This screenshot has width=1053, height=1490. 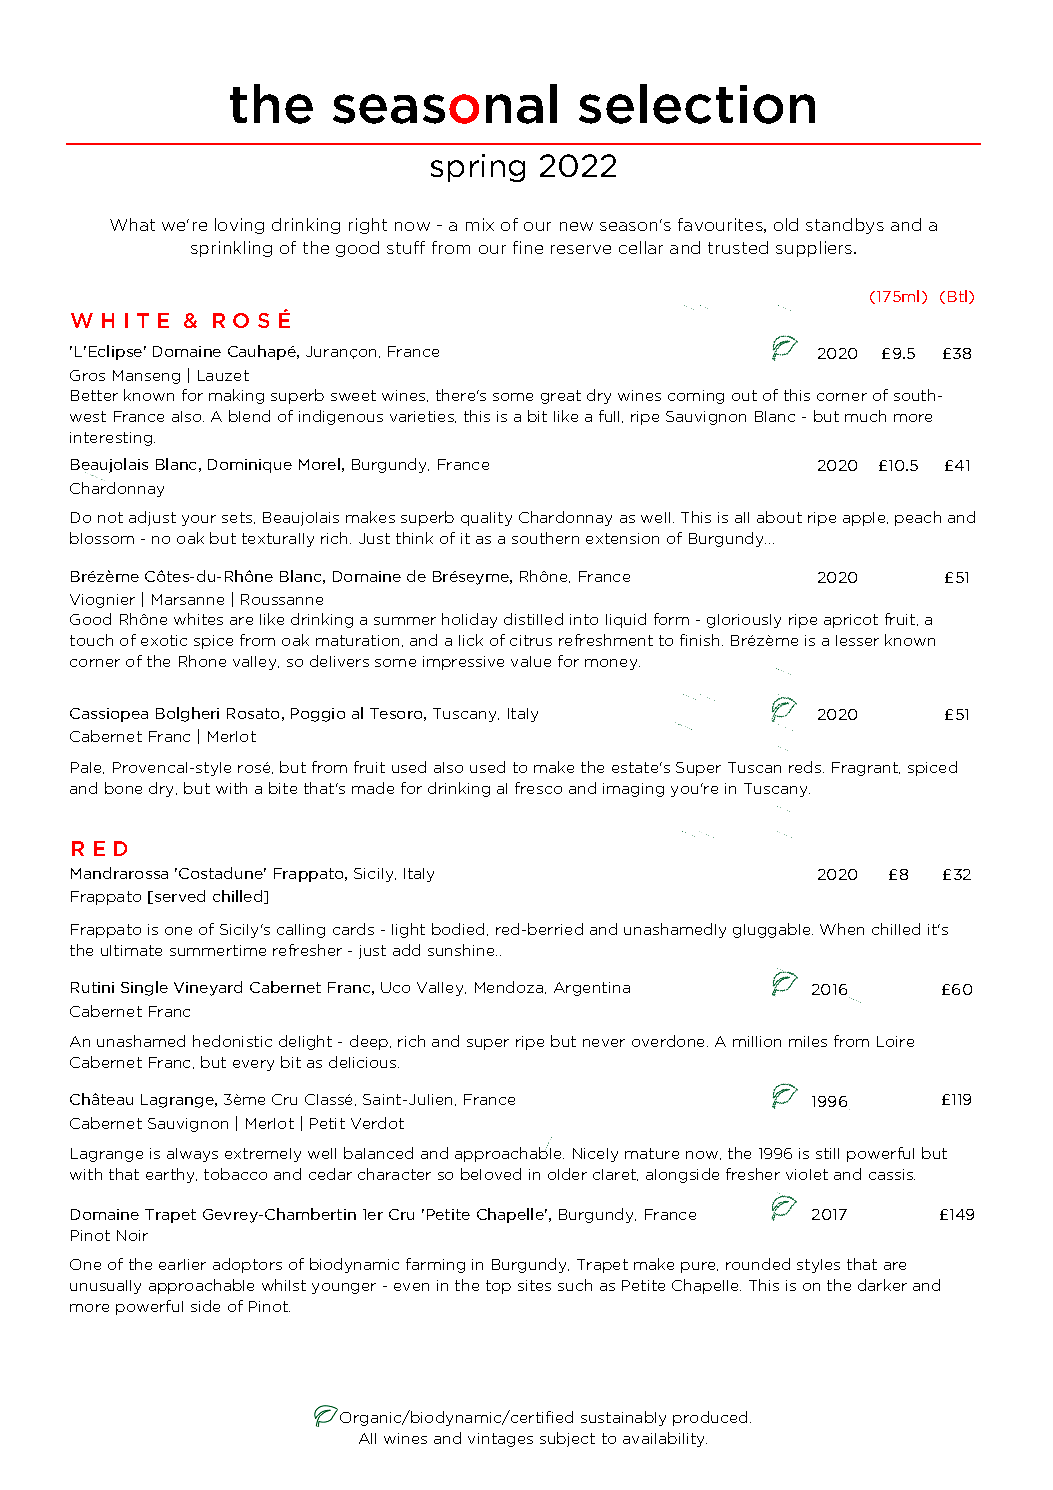 What do you see at coordinates (250, 466) in the screenshot?
I see `Dominique` at bounding box center [250, 466].
